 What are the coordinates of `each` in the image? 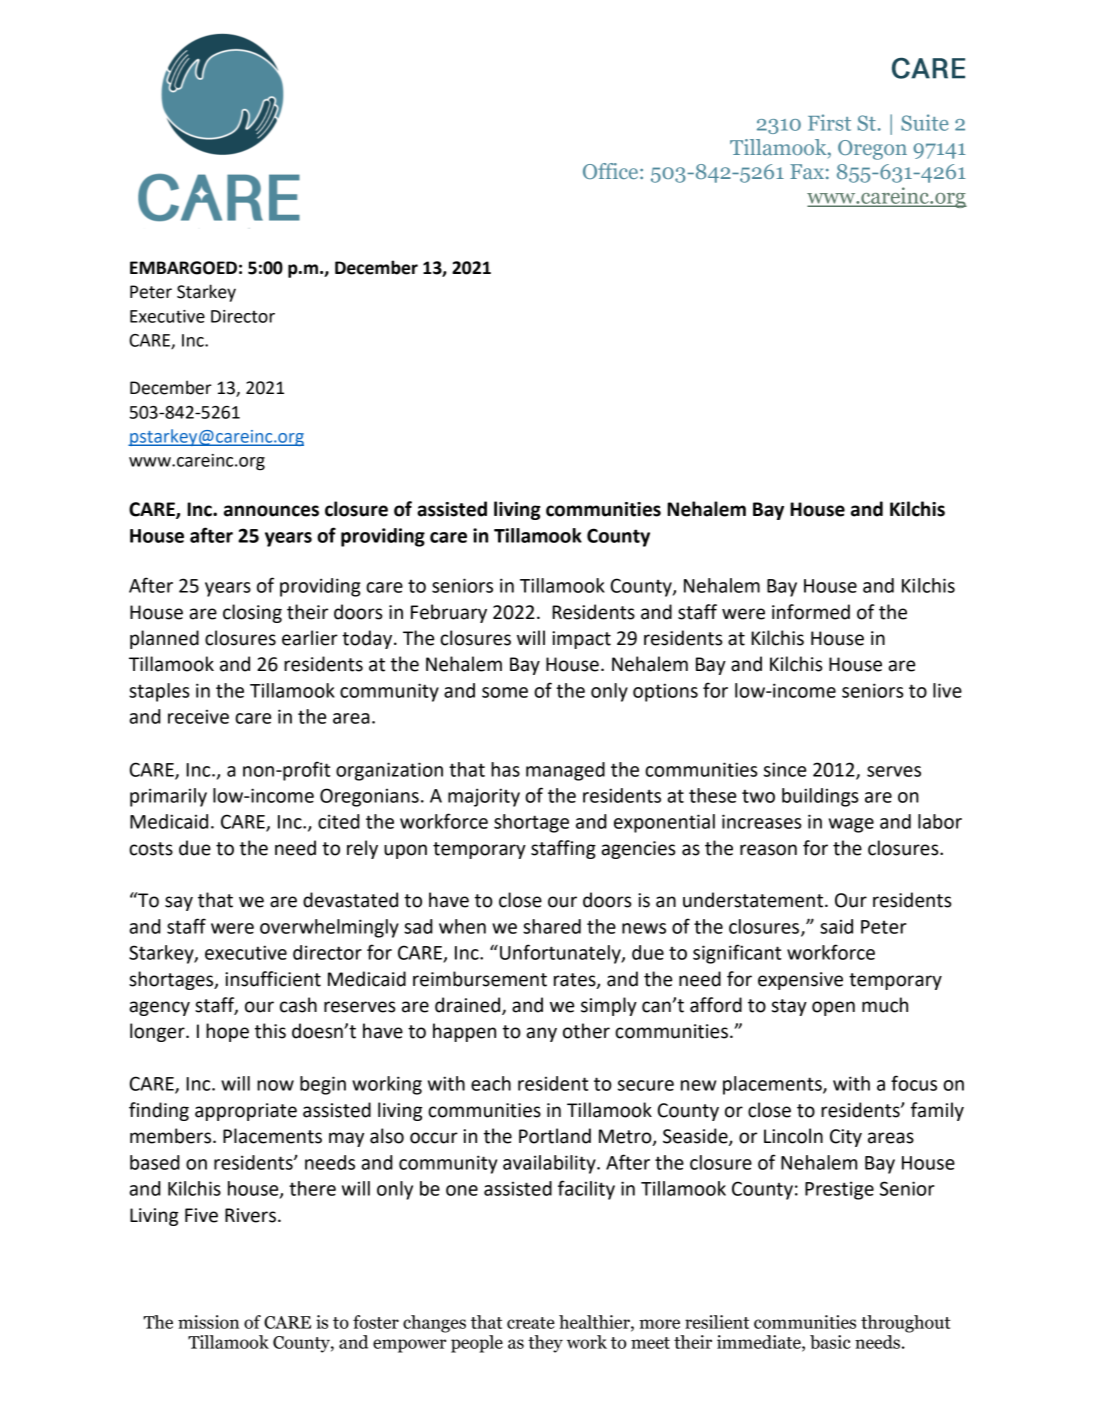 It's located at (491, 1083).
